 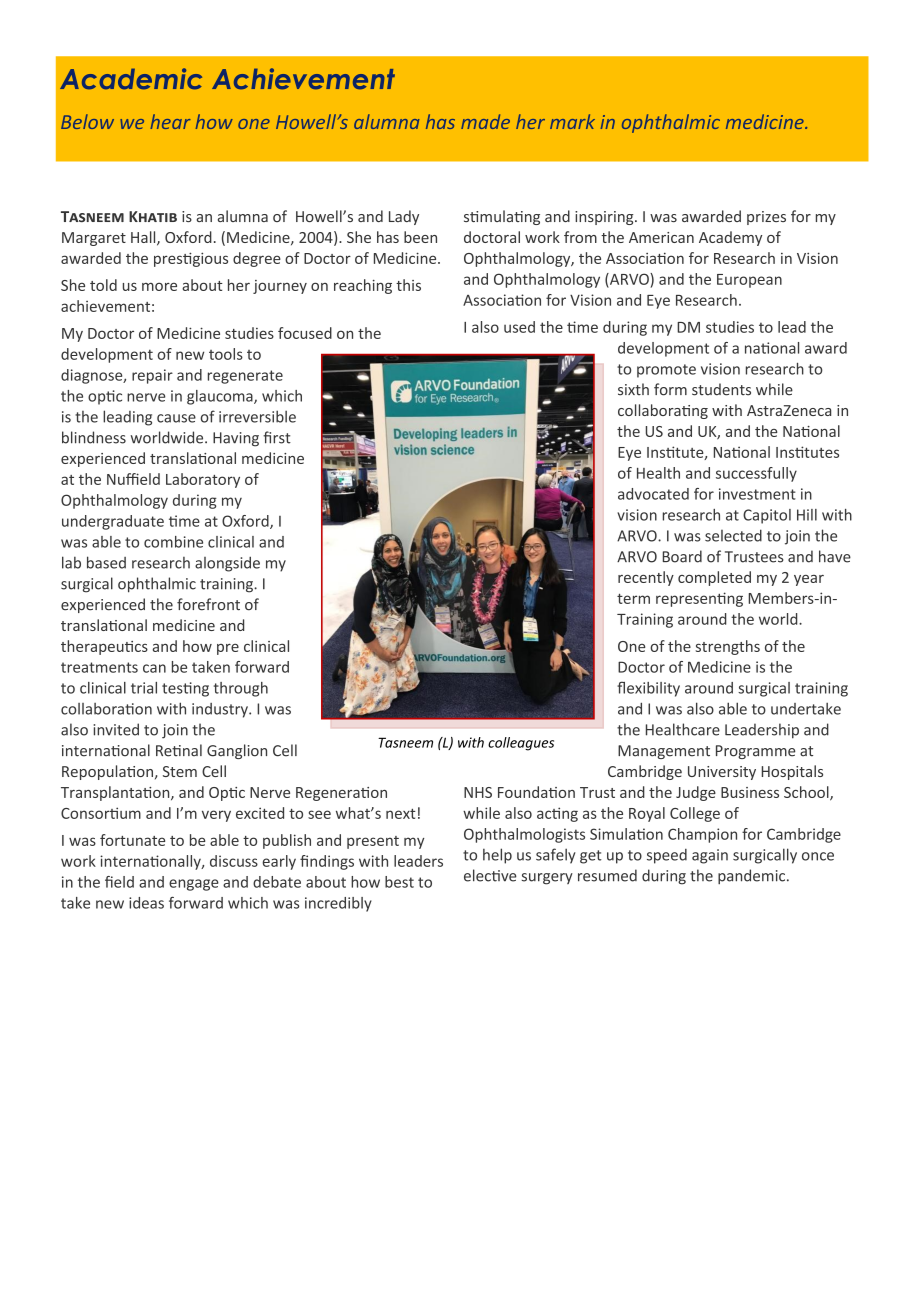 I want to click on made, so click(x=485, y=121).
